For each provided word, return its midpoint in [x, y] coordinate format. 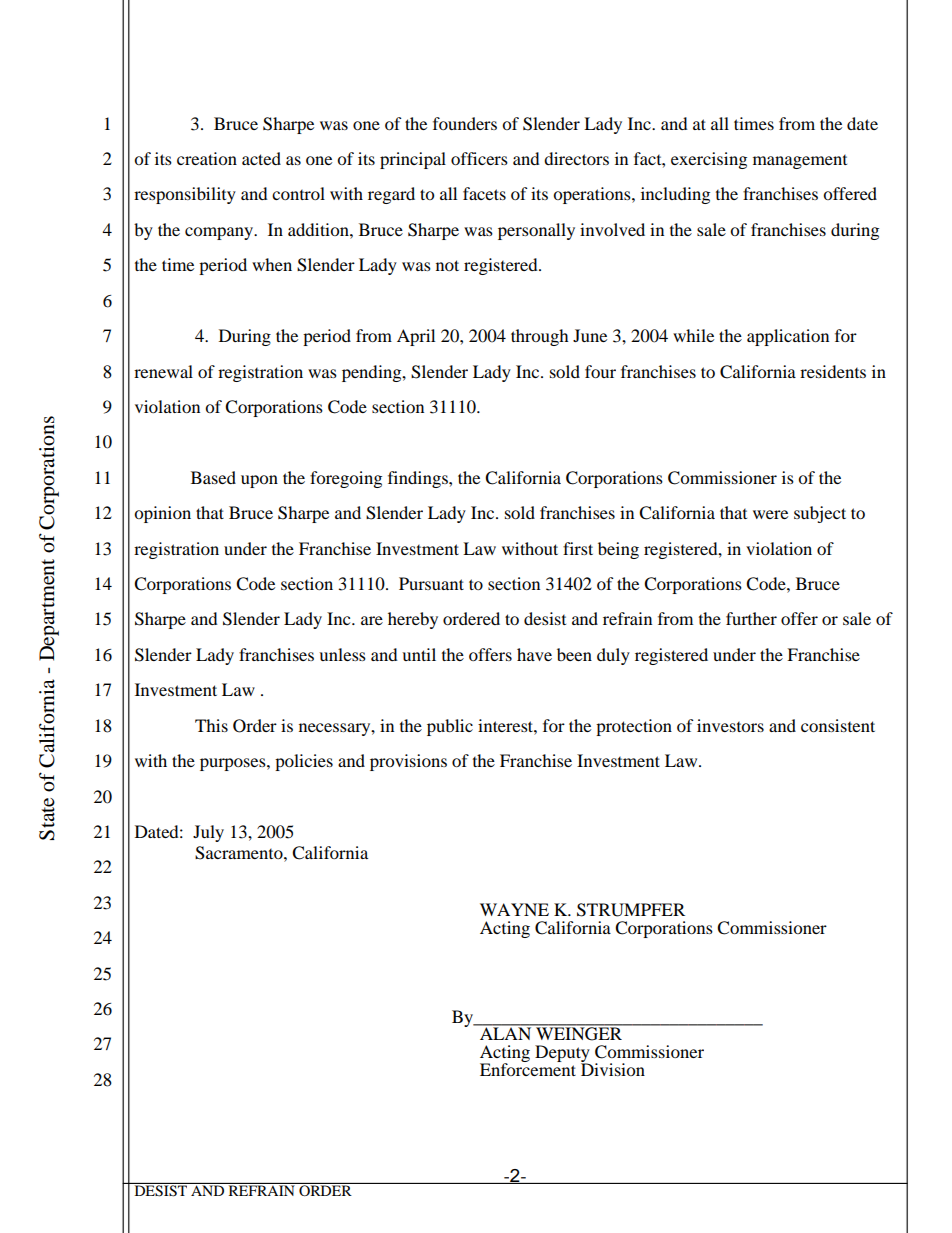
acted [261, 158]
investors [730, 725]
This [211, 725]
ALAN [506, 1032]
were [770, 514]
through [540, 337]
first [578, 548]
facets [484, 193]
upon [259, 481]
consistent [838, 725]
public [450, 727]
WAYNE [514, 909]
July [208, 833]
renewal [163, 371]
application [788, 337]
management [800, 162]
